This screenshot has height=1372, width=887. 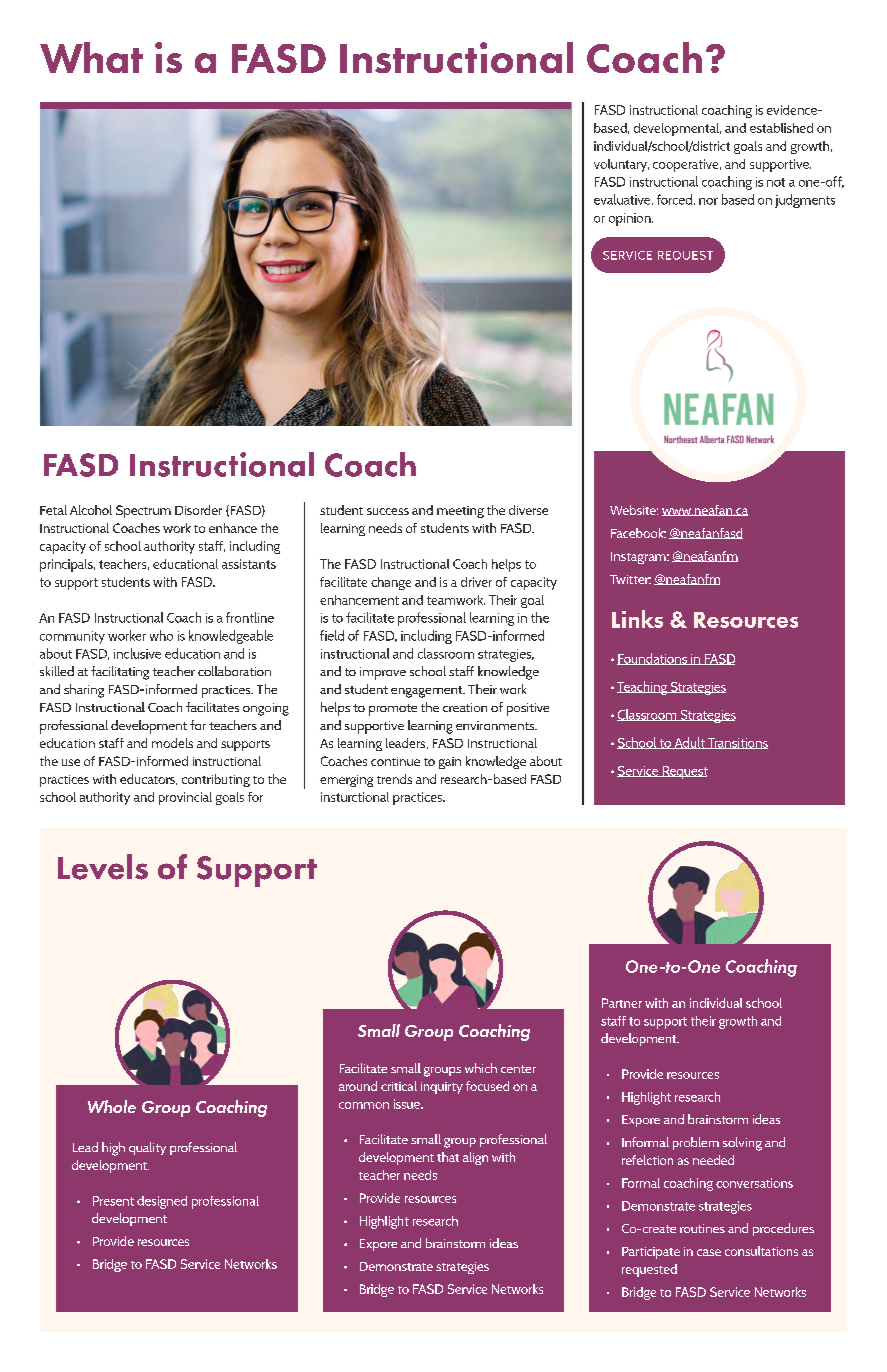 What do you see at coordinates (653, 659) in the screenshot?
I see `Foundations` at bounding box center [653, 659].
